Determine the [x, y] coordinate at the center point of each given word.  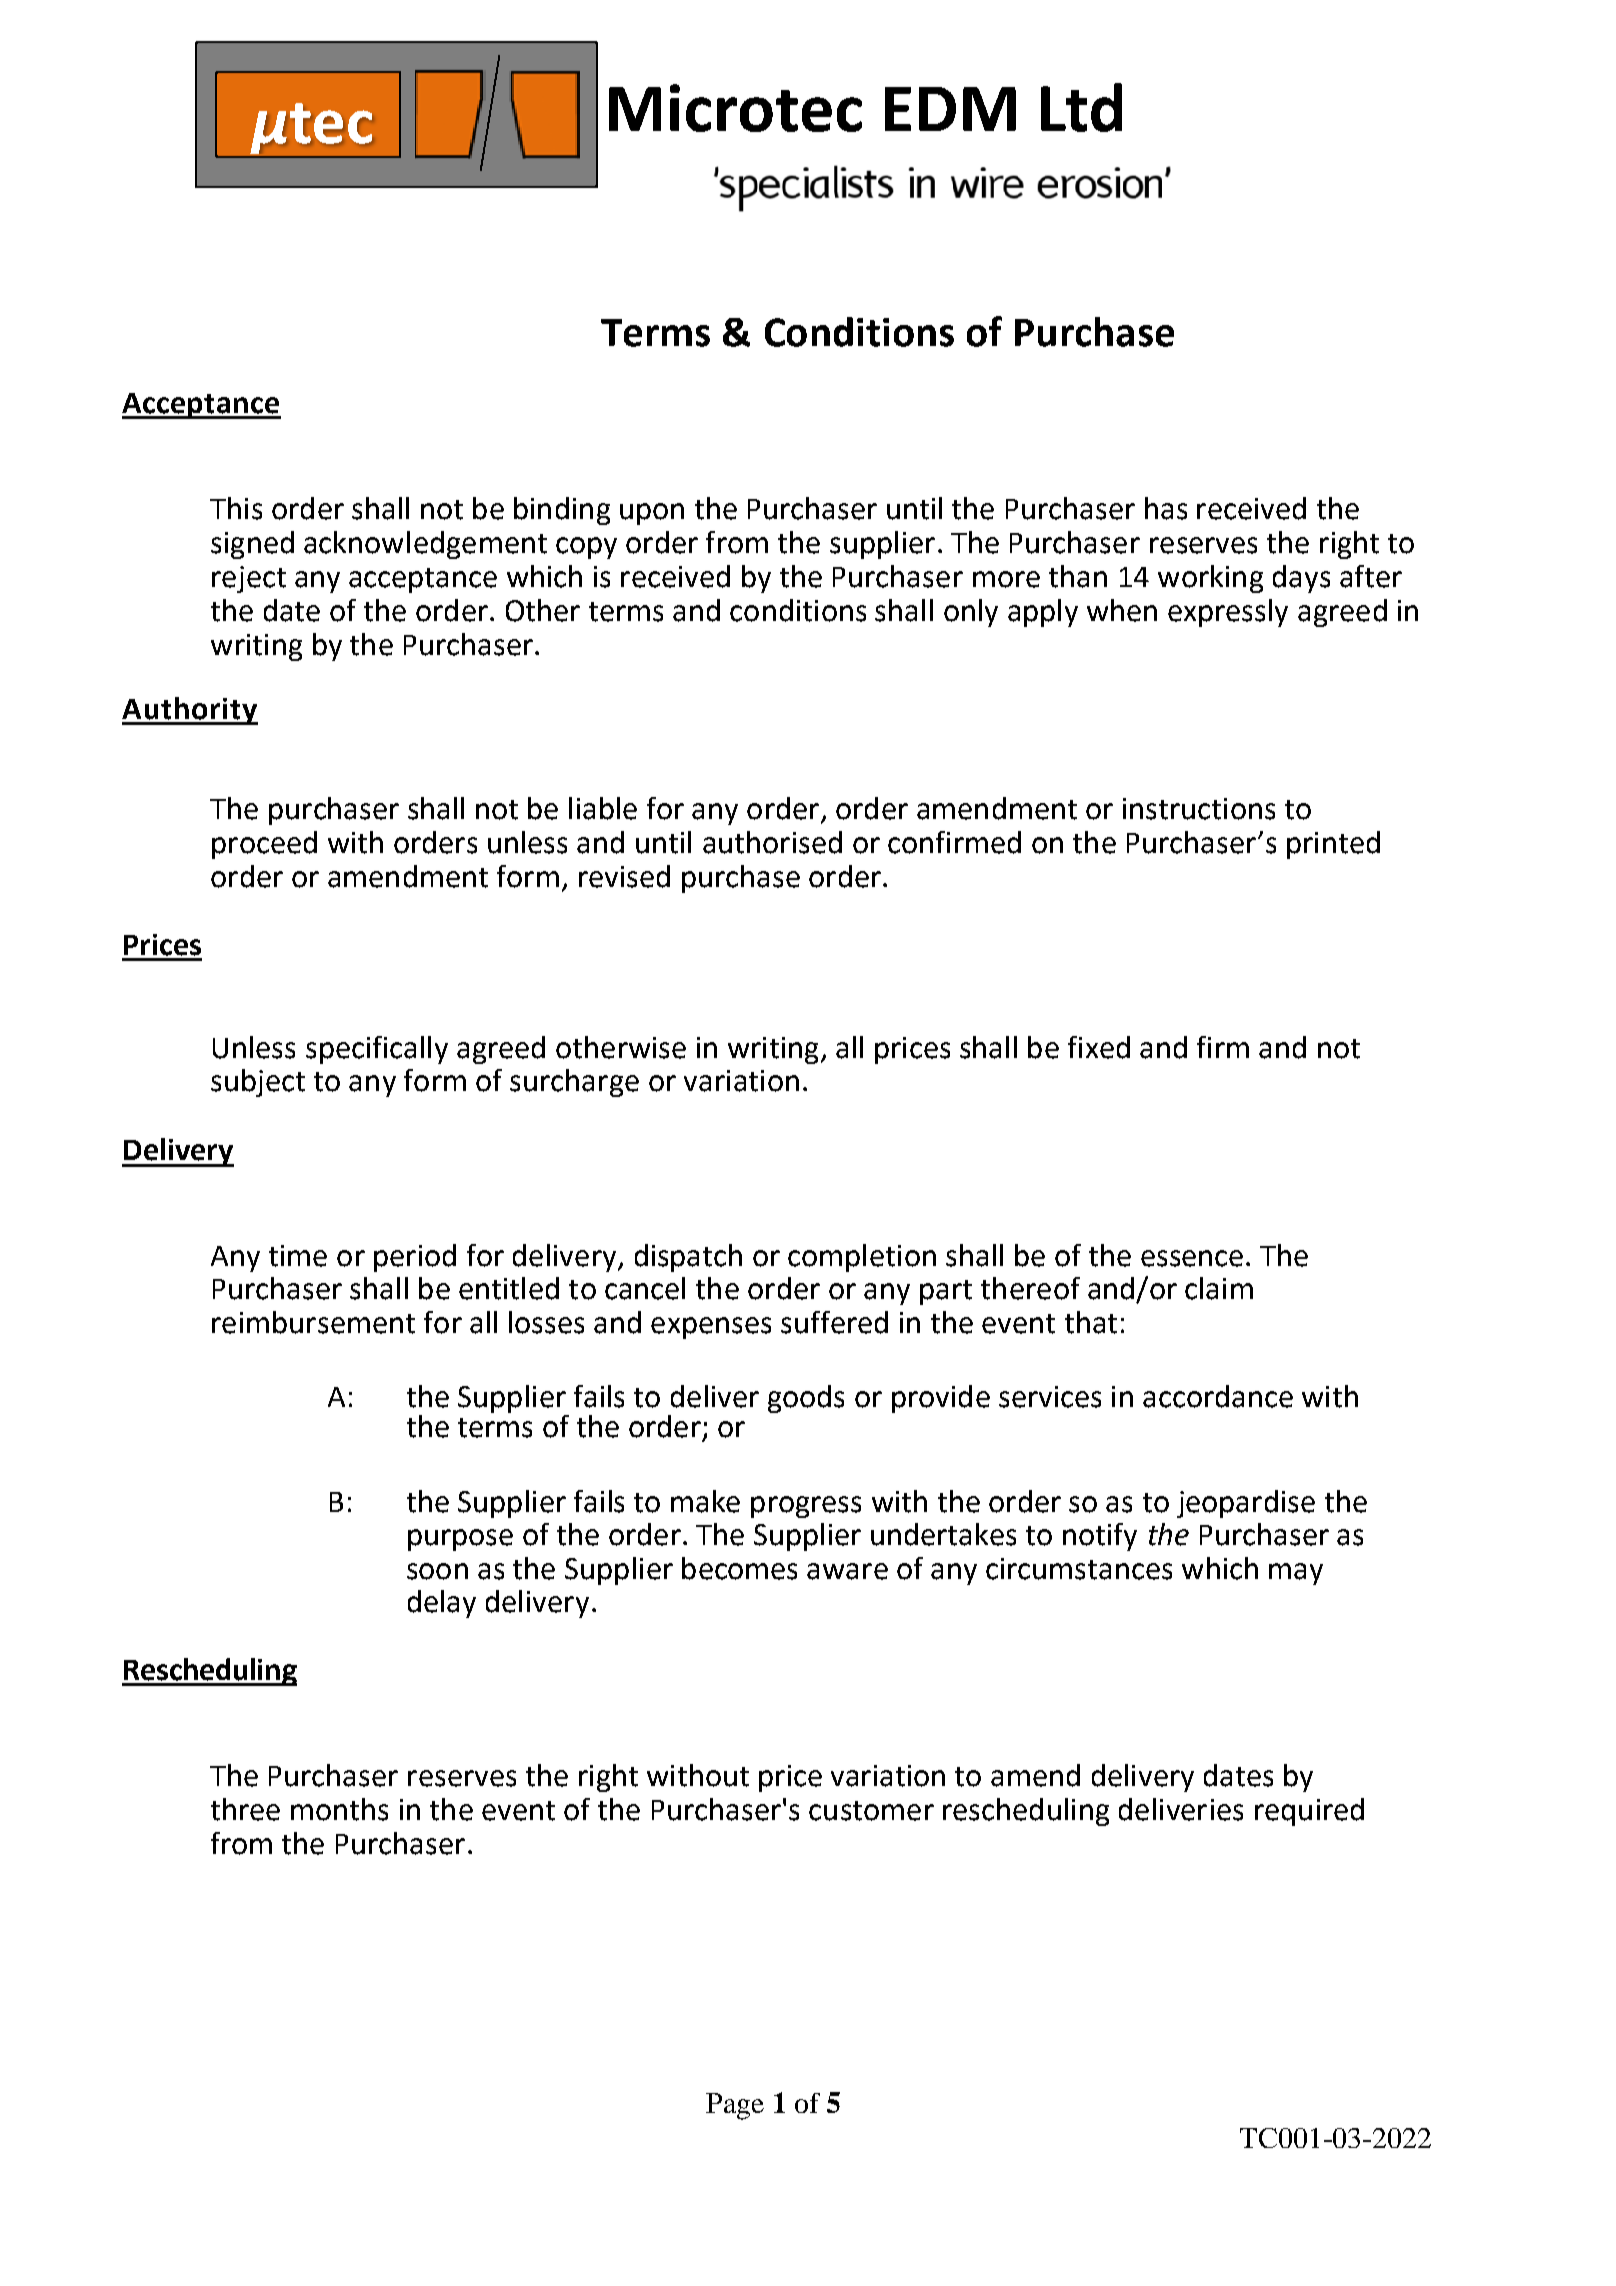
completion [862, 1258]
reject [249, 579]
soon [437, 1571]
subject [258, 1083]
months [339, 1809]
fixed [1099, 1047]
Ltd [1081, 107]
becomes [739, 1568]
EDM [950, 109]
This [236, 508]
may [1296, 1574]
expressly [1228, 613]
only [971, 613]
